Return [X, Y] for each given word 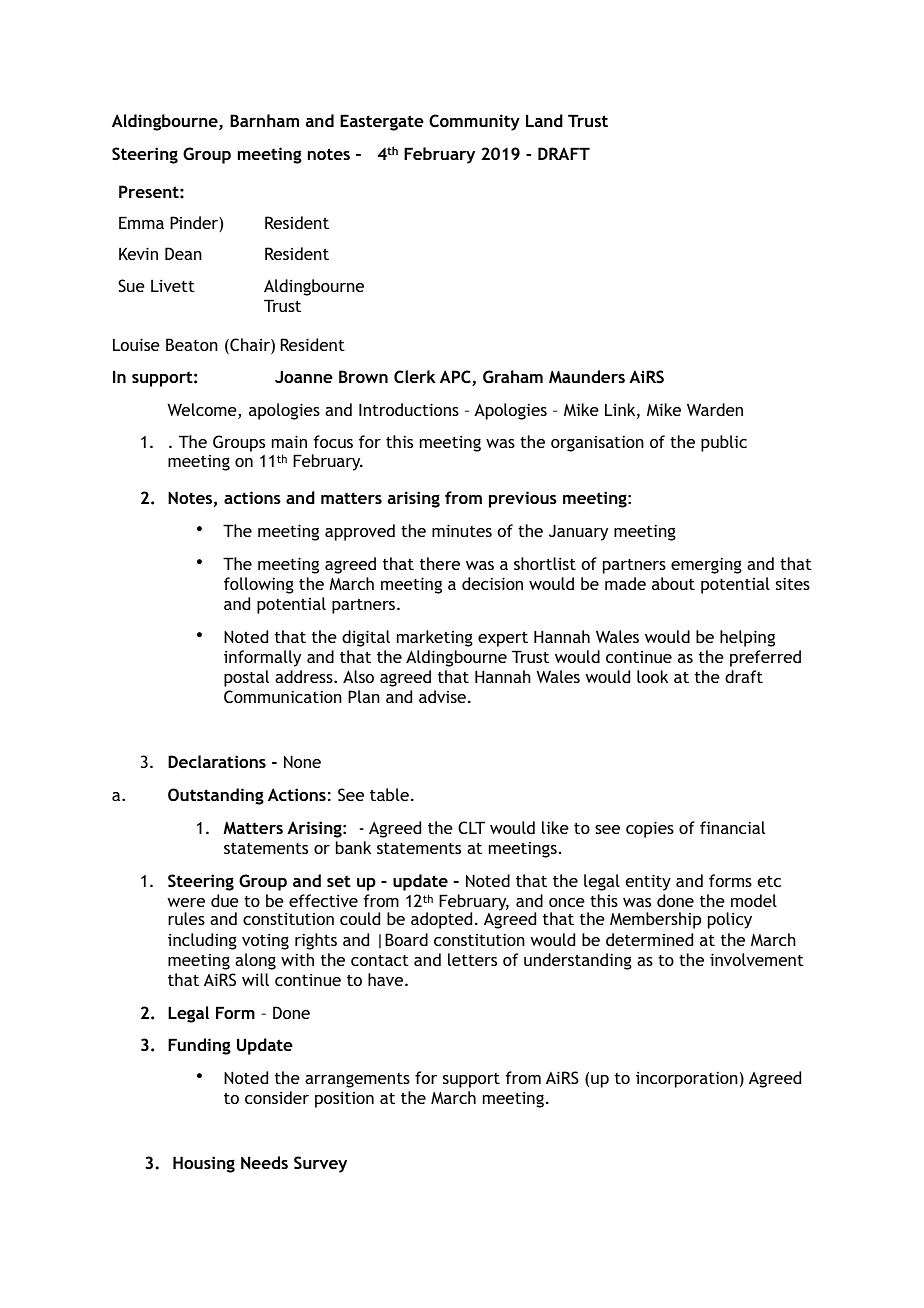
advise [442, 696]
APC [456, 378]
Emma [141, 222]
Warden [715, 409]
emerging [706, 565]
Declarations [217, 761]
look [652, 676]
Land [544, 120]
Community [474, 122]
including [202, 941]
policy [730, 920]
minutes [462, 530]
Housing [204, 1164]
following [259, 585]
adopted [441, 920]
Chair [250, 346]
